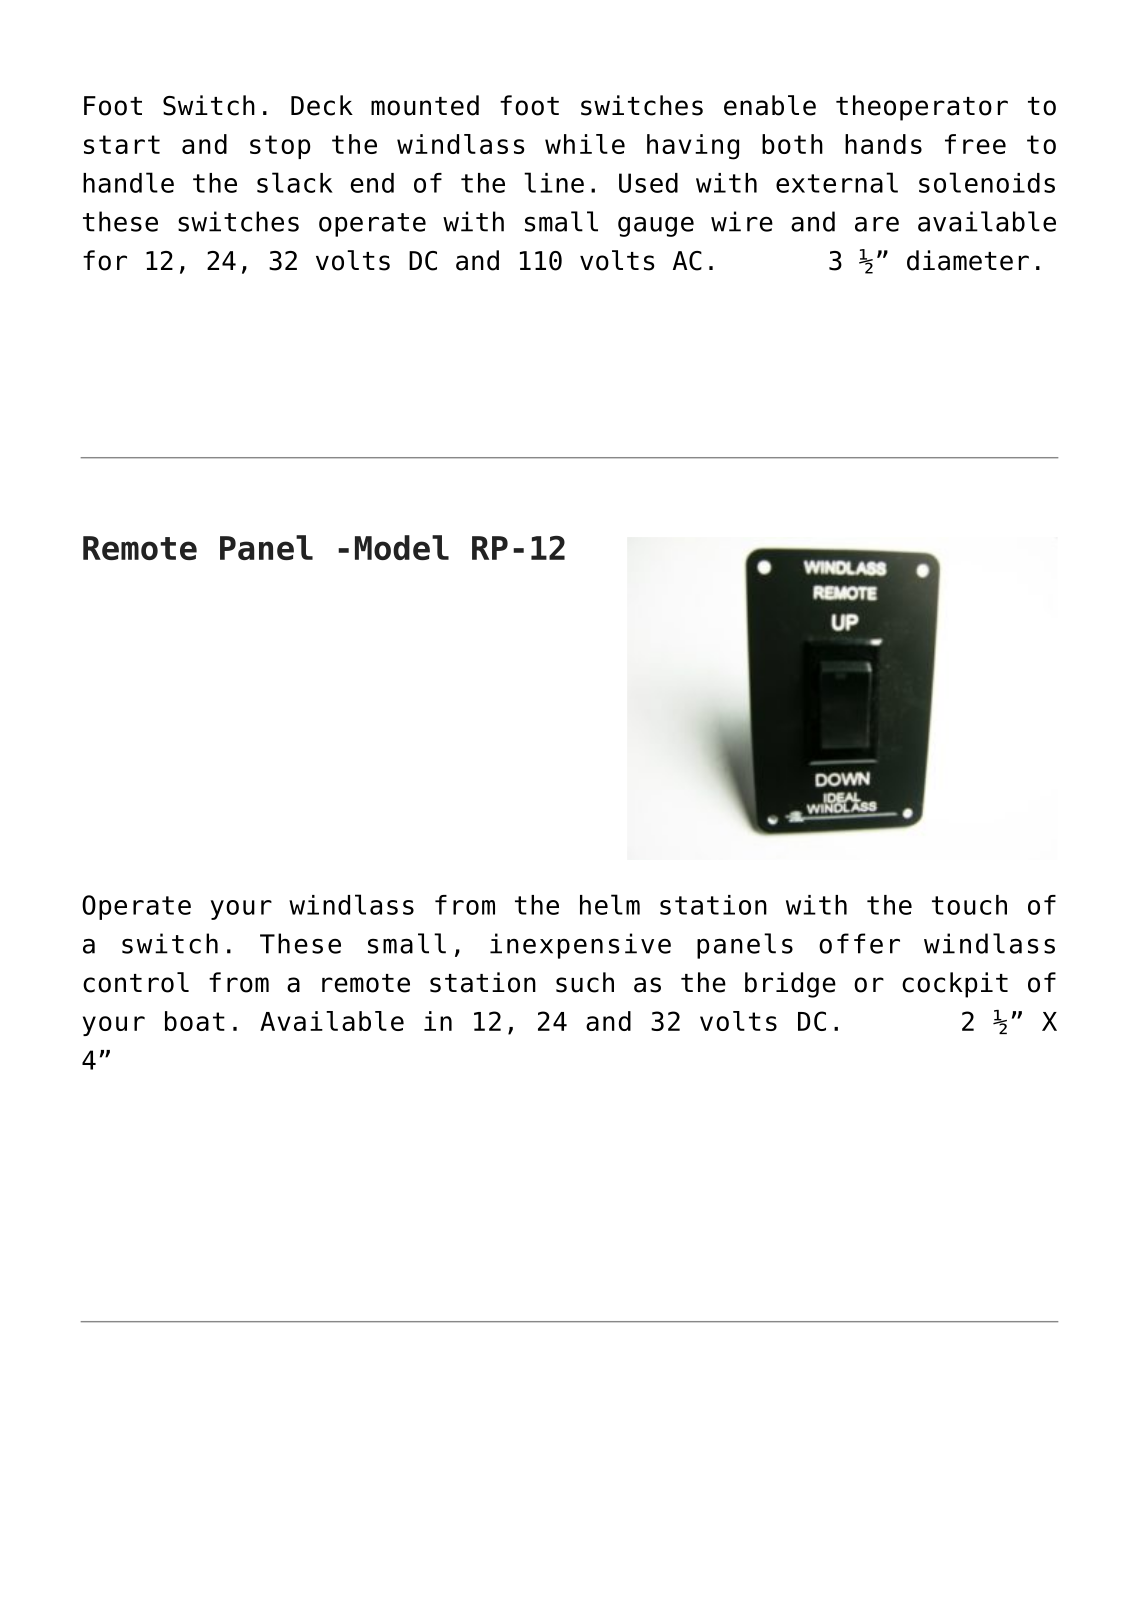  Describe the element at coordinates (585, 144) in the image. I see `while` at that location.
